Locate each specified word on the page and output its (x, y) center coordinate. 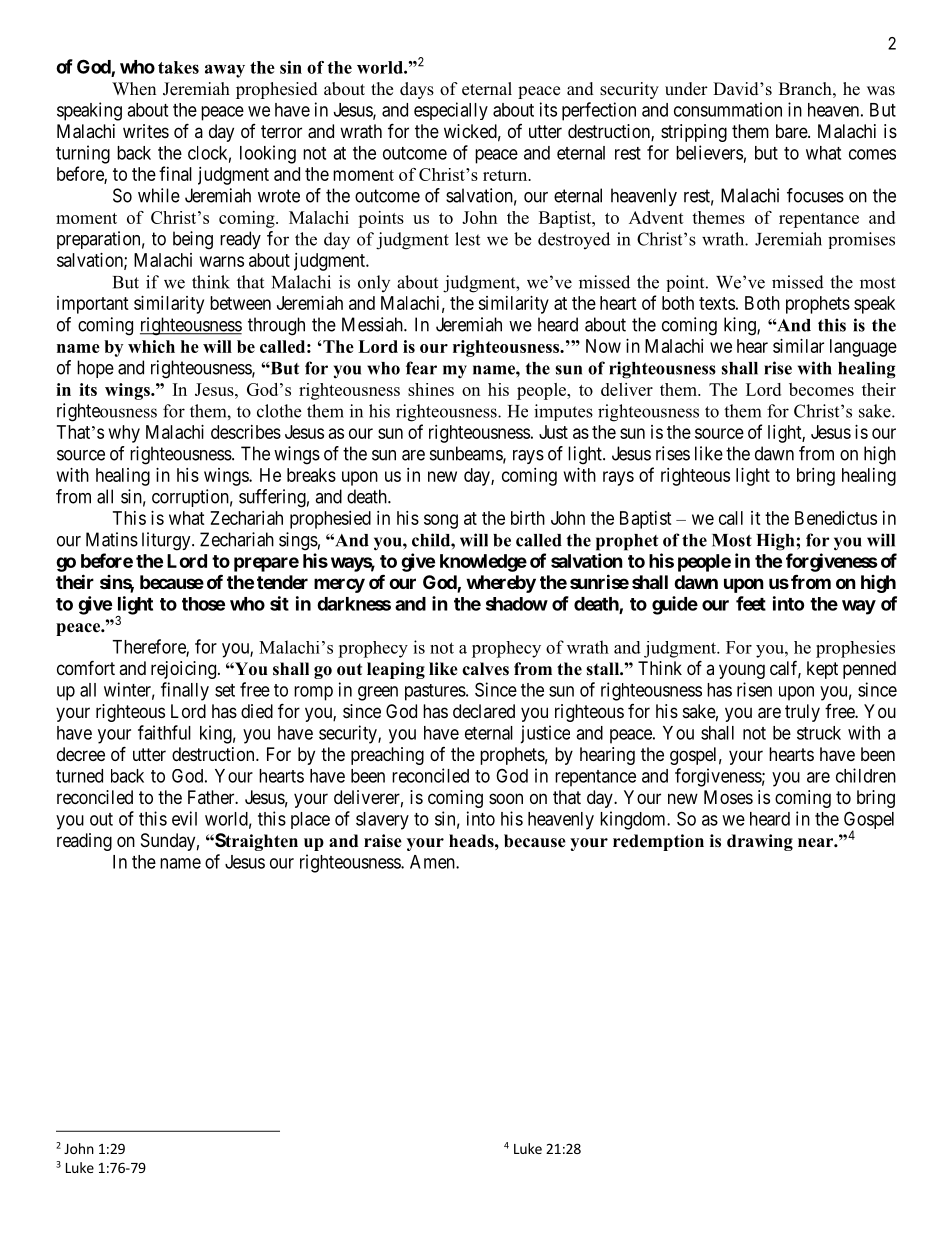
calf (785, 669)
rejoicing (183, 670)
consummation (728, 109)
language (863, 348)
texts (717, 303)
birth (528, 518)
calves (485, 669)
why (124, 434)
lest (467, 239)
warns (222, 261)
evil (184, 818)
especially (451, 111)
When (134, 89)
